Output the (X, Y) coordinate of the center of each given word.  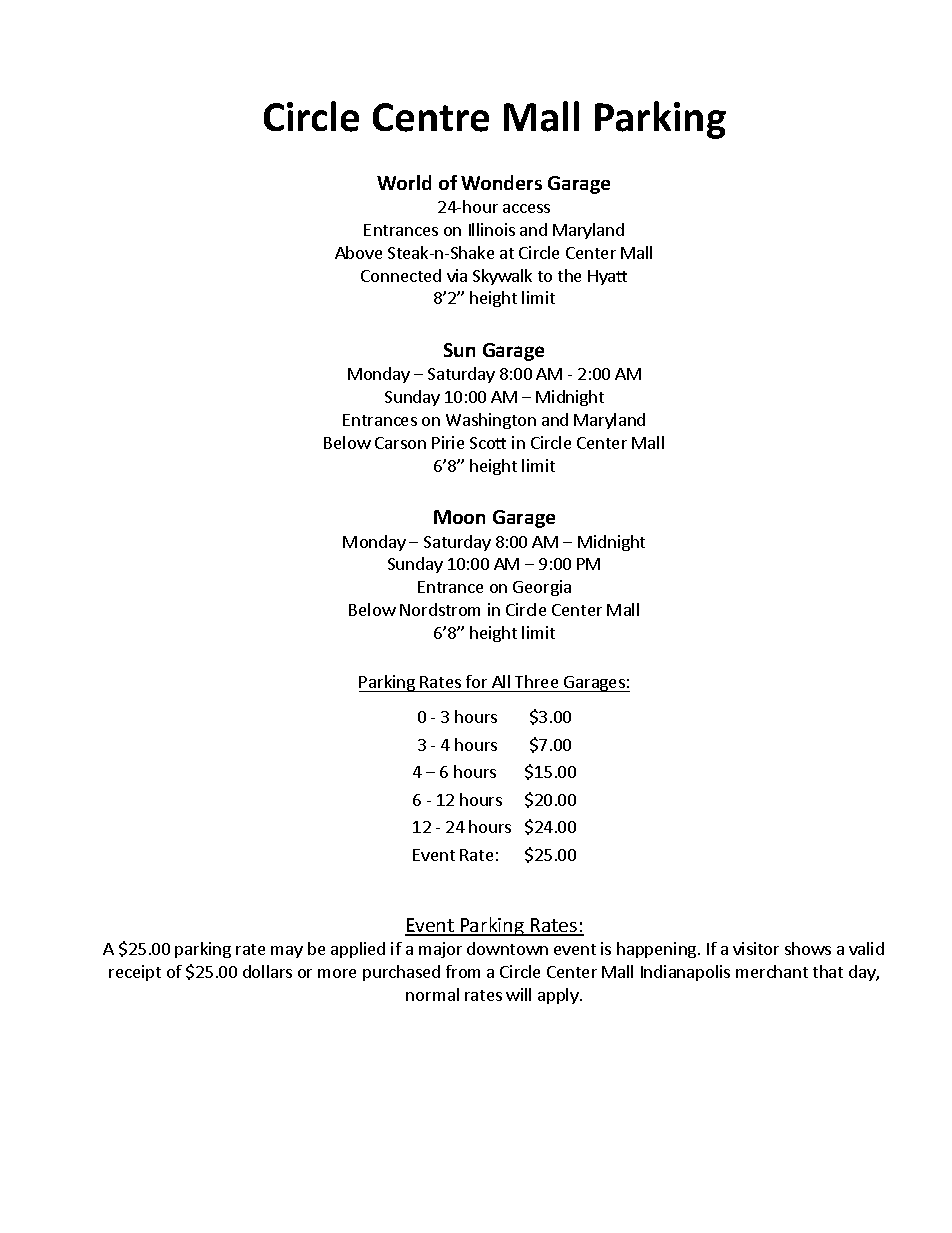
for (476, 681)
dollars (267, 971)
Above (358, 252)
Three (536, 681)
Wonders (501, 182)
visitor (756, 948)
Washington (491, 421)
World (404, 182)
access (526, 208)
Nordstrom (440, 609)
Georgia (542, 588)
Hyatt (607, 277)
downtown (507, 948)
